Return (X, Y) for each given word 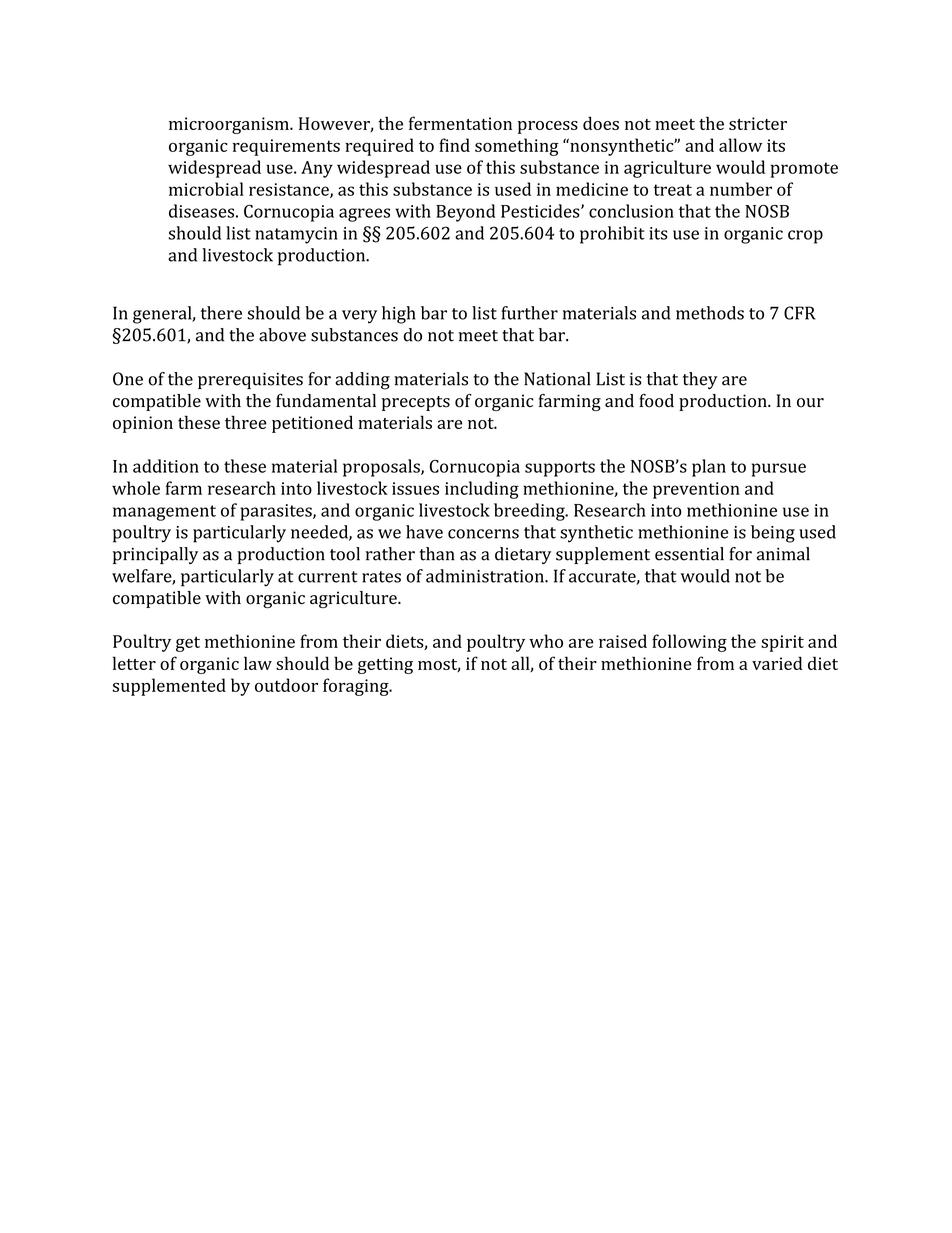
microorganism (230, 125)
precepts (416, 403)
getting (385, 665)
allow (740, 145)
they (700, 380)
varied (777, 663)
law (258, 663)
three (246, 422)
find (454, 145)
